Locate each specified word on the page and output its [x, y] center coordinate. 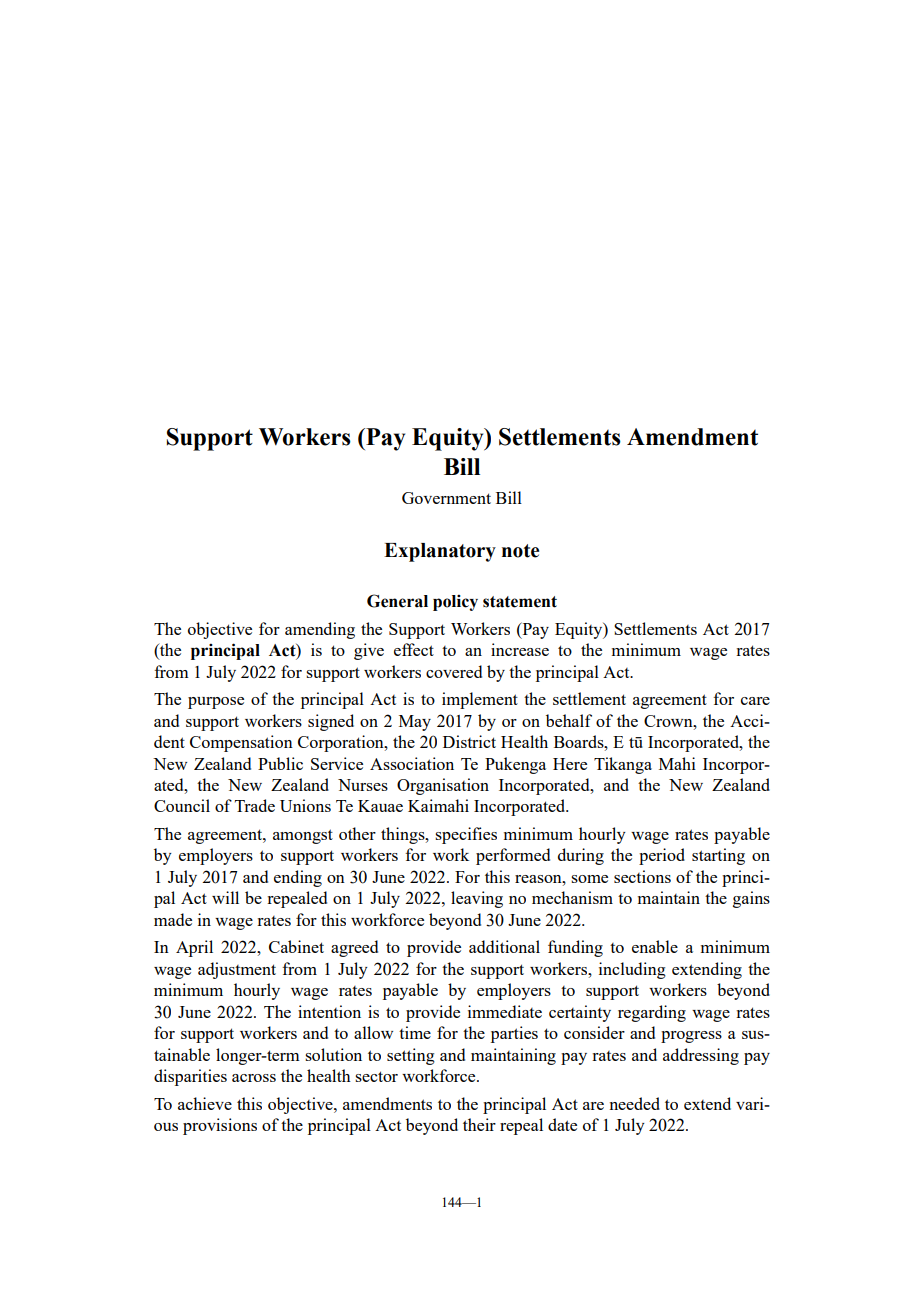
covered [454, 671]
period [662, 856]
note [520, 551]
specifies [466, 835]
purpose [216, 703]
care [755, 701]
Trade [255, 805]
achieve [205, 1103]
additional [504, 946]
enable [655, 946]
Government [446, 498]
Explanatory [440, 552]
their [479, 1124]
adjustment [237, 970]
